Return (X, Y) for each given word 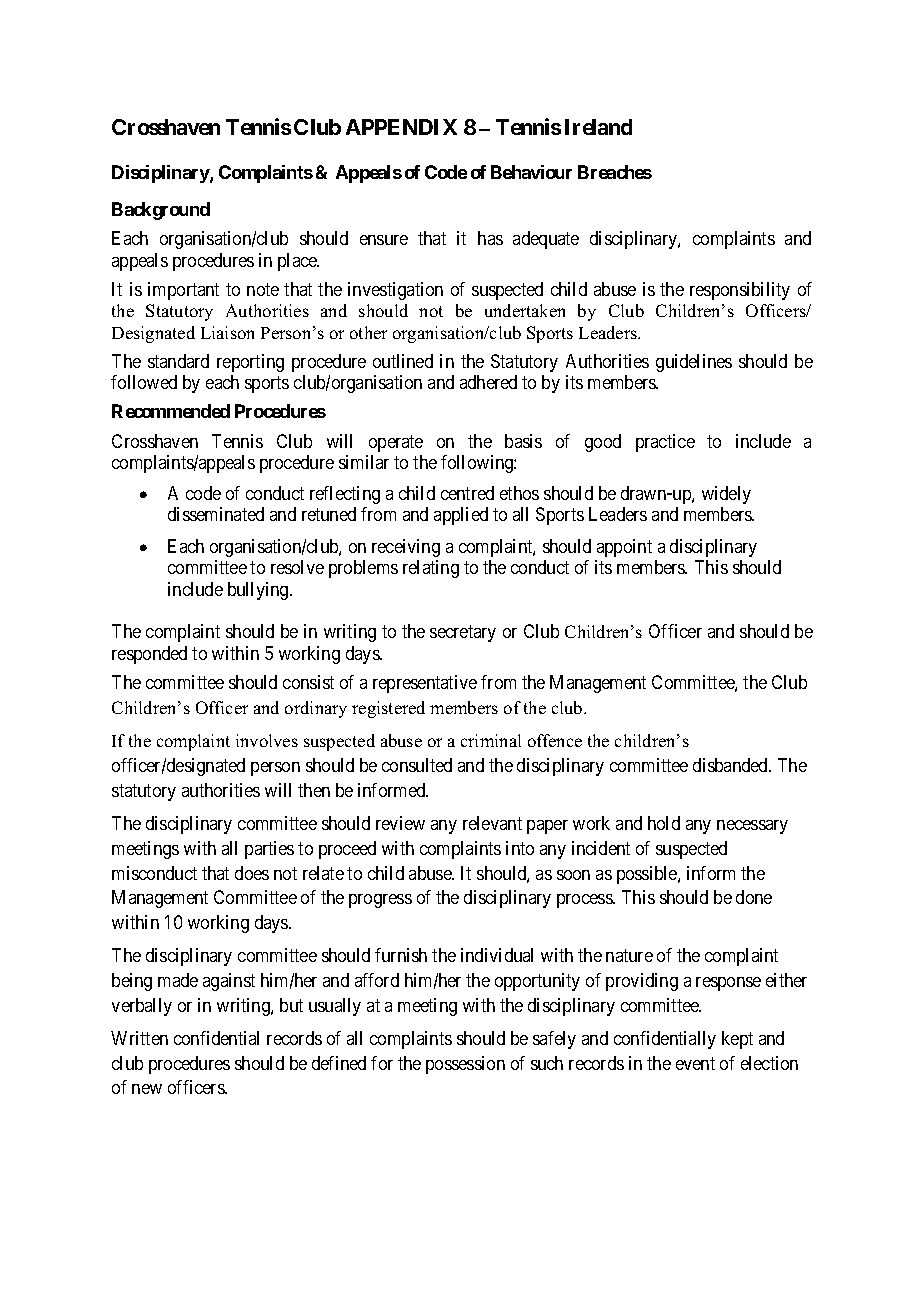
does (252, 873)
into (520, 848)
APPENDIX (401, 127)
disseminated (216, 514)
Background (161, 211)
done (754, 897)
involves (267, 740)
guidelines (694, 363)
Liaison (227, 332)
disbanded (731, 765)
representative (425, 684)
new (147, 1089)
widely (726, 495)
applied (461, 516)
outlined (403, 361)
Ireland (598, 127)
